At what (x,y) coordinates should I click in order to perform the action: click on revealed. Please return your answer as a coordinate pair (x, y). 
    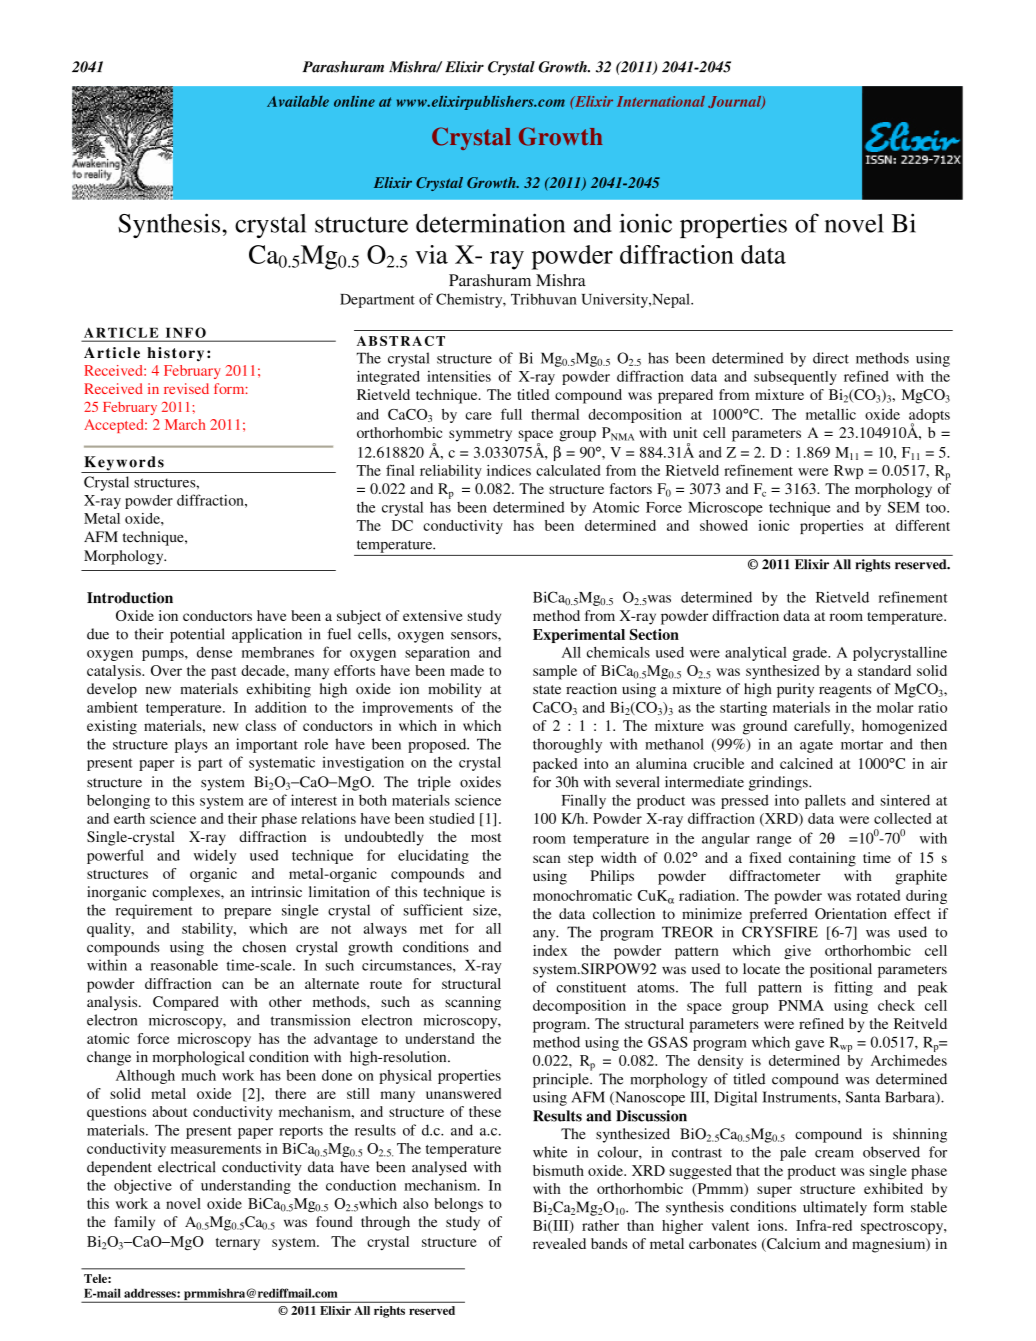
    Looking at the image, I should click on (559, 1243).
